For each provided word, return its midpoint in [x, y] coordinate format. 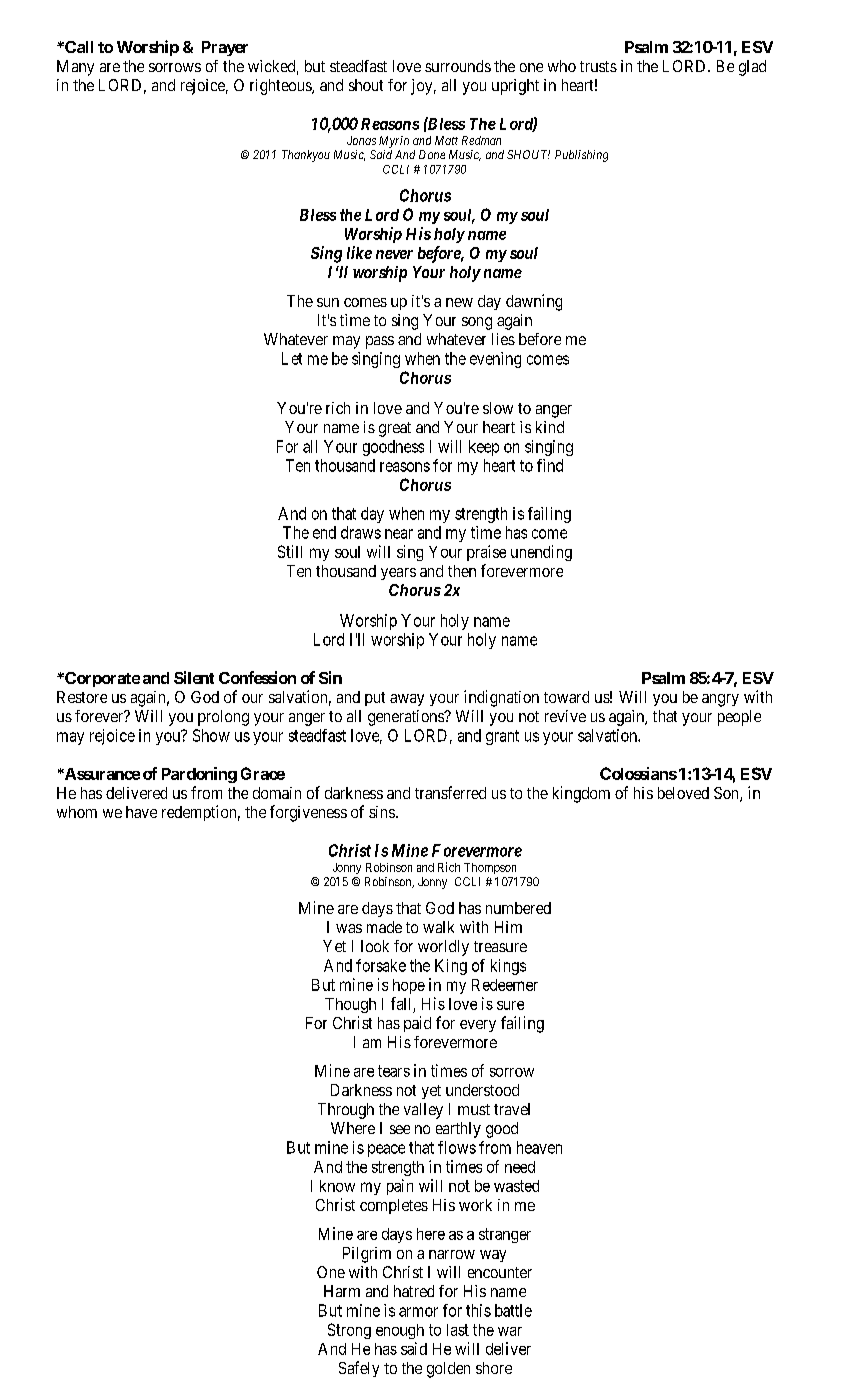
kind [550, 427]
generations [407, 718]
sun [328, 302]
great [395, 429]
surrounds [458, 66]
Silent [194, 677]
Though [350, 1005]
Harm [342, 1291]
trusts [598, 66]
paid [417, 1024]
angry [720, 700]
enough [400, 1331]
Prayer [225, 48]
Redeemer [505, 985]
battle [513, 1310]
